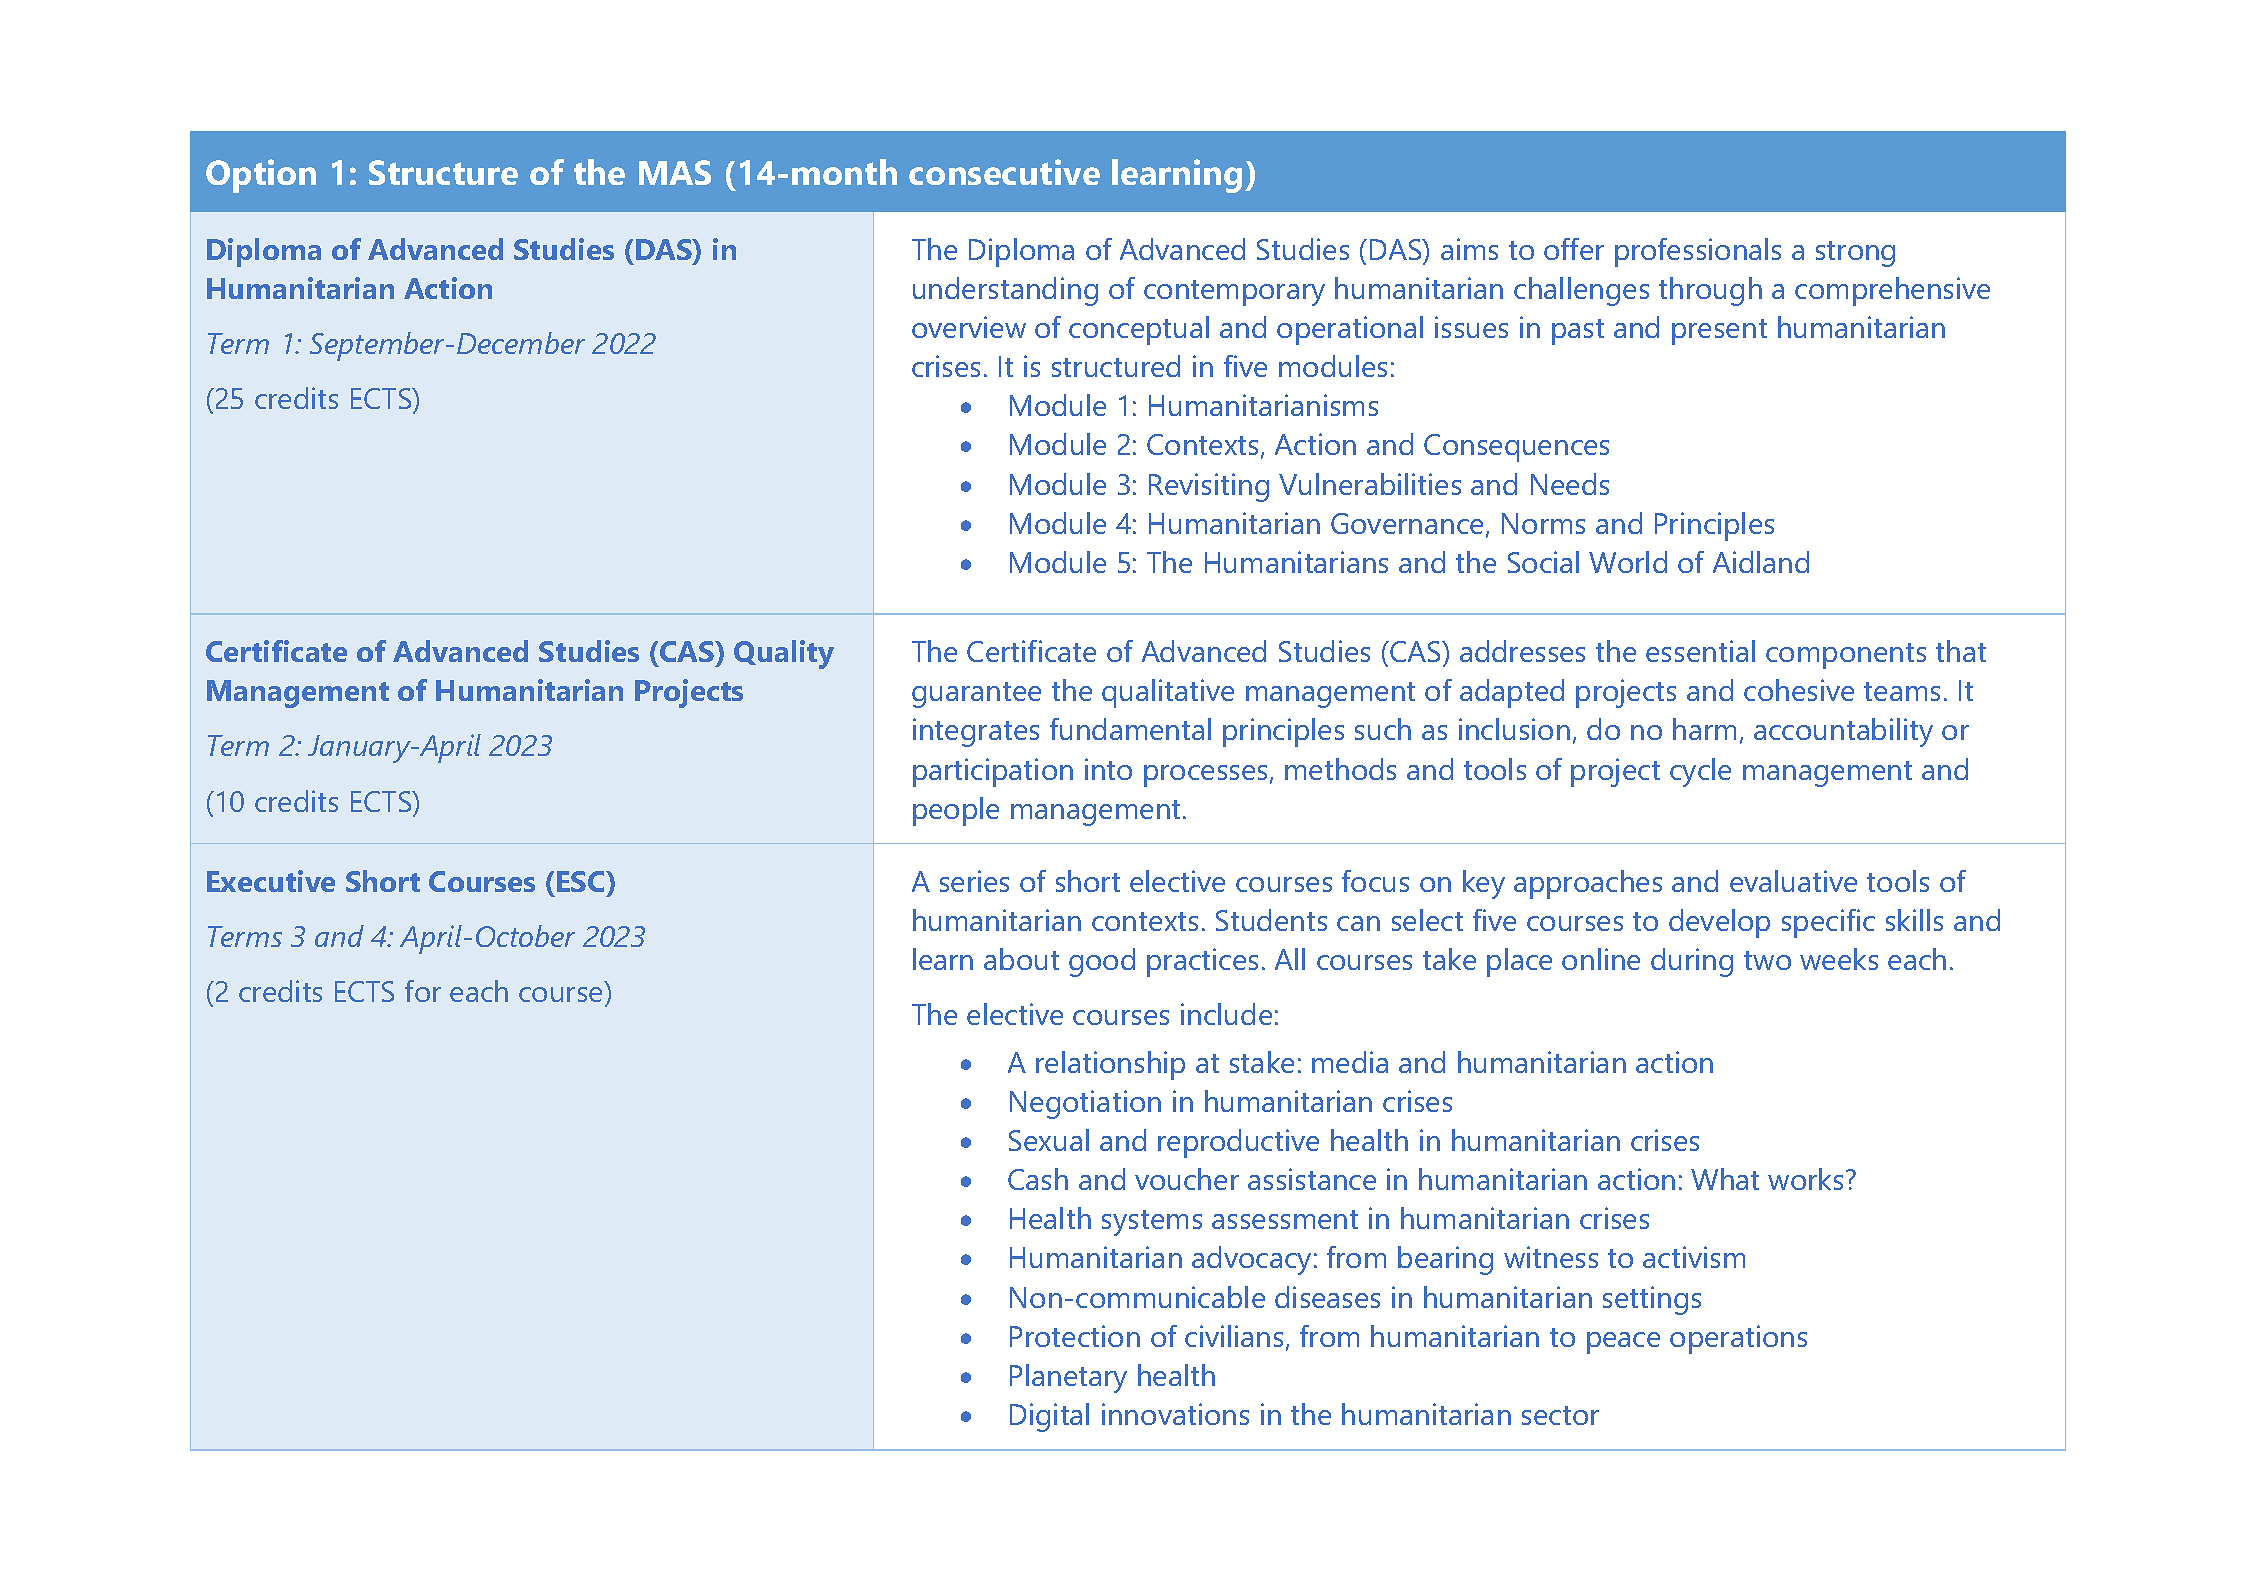 The width and height of the document is (2256, 1595). What do you see at coordinates (582, 881) in the document?
I see `ESC` at bounding box center [582, 881].
